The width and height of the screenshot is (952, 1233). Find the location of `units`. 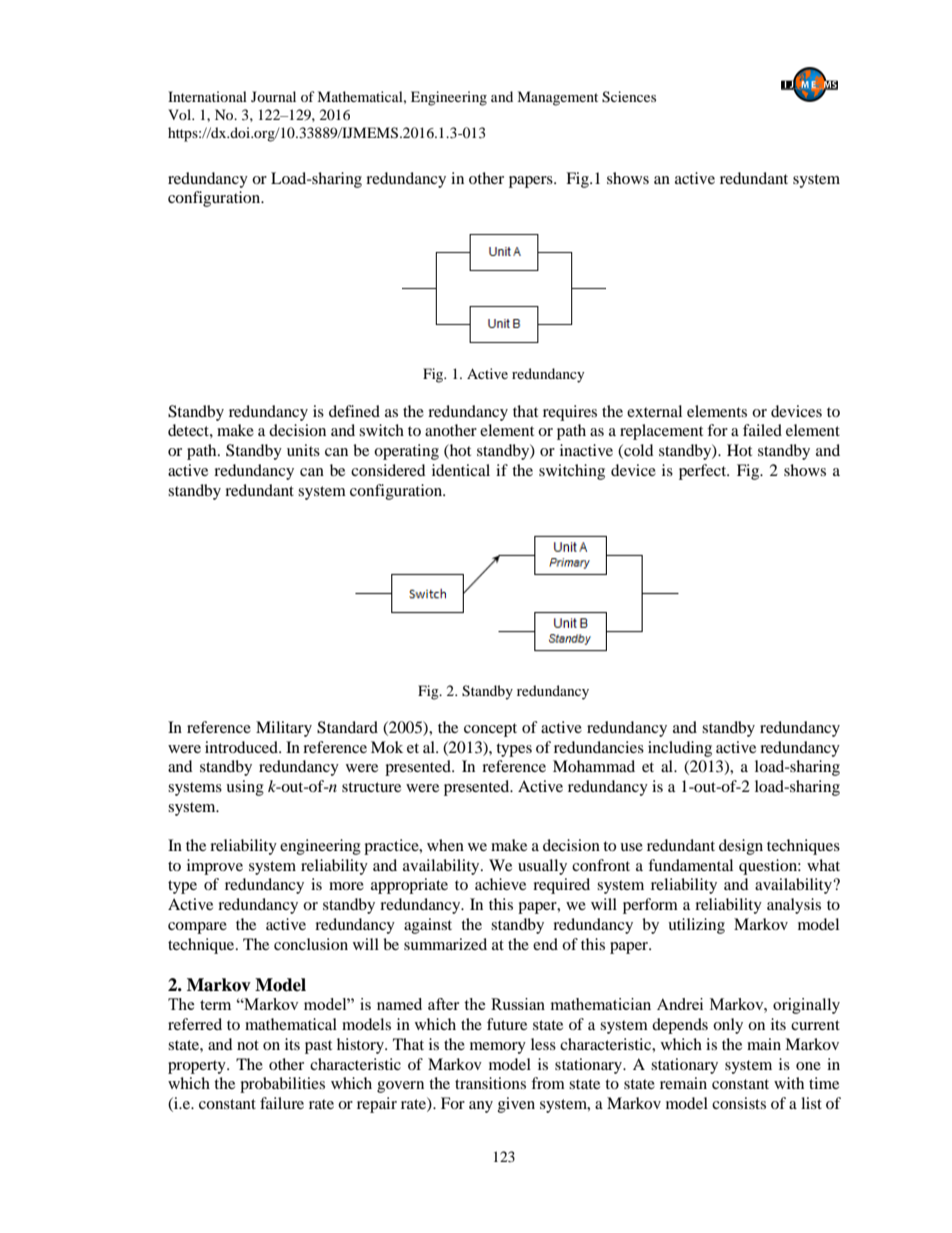

units is located at coordinates (303, 450).
